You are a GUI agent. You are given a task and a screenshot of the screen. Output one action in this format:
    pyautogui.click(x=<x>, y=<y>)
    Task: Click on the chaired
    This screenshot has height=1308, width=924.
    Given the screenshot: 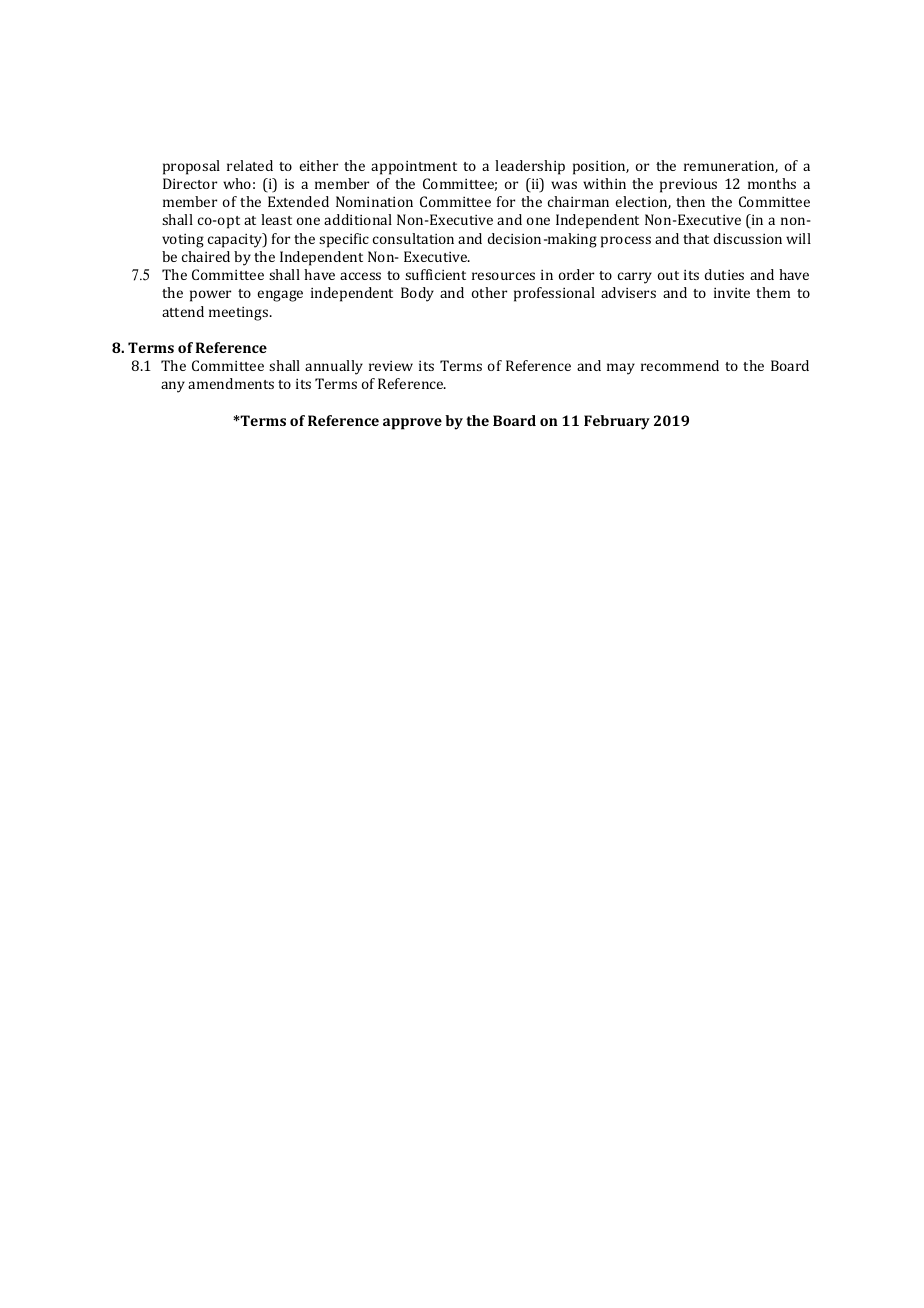 What is the action you would take?
    pyautogui.click(x=206, y=256)
